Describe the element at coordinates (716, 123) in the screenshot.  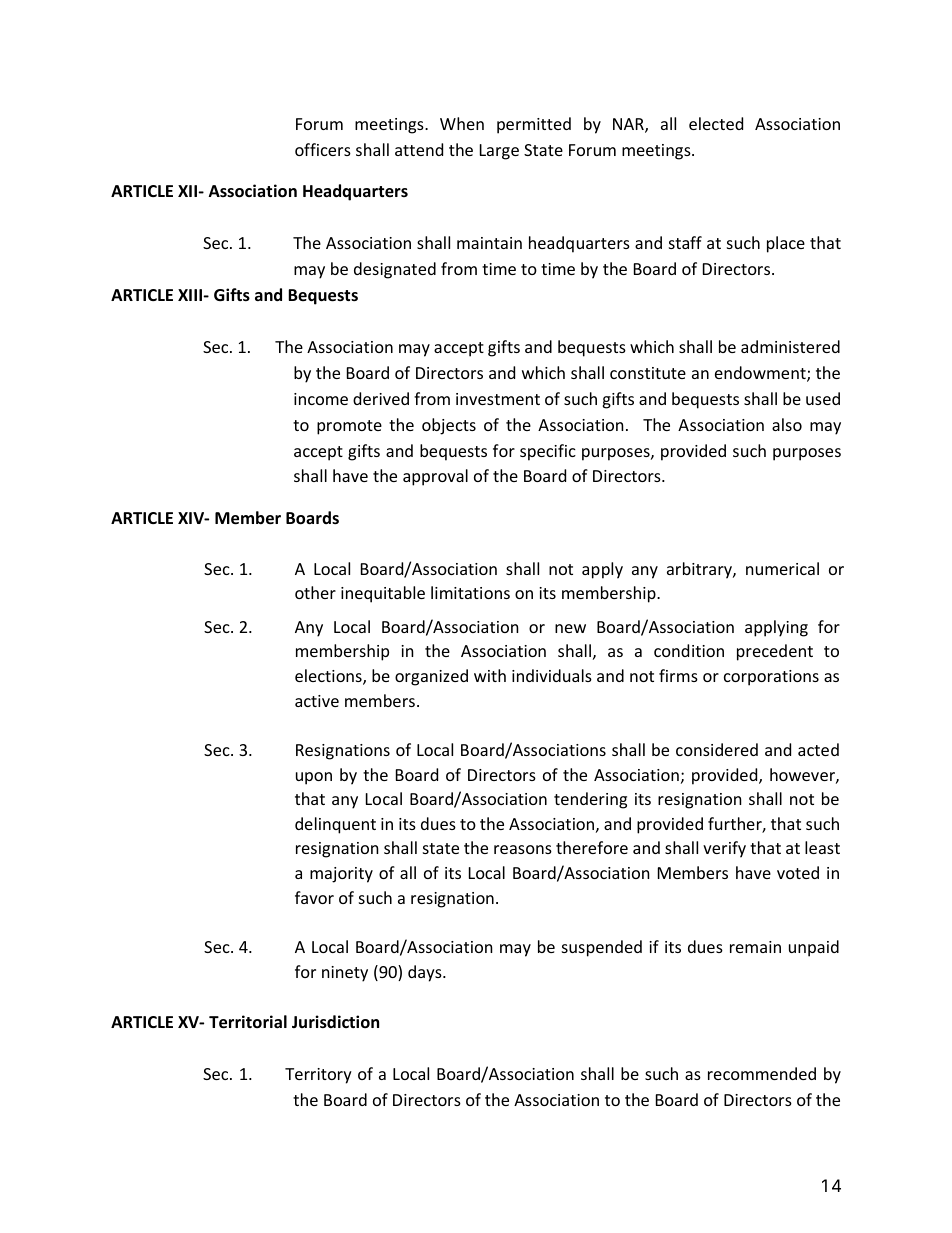
I see `elected` at that location.
